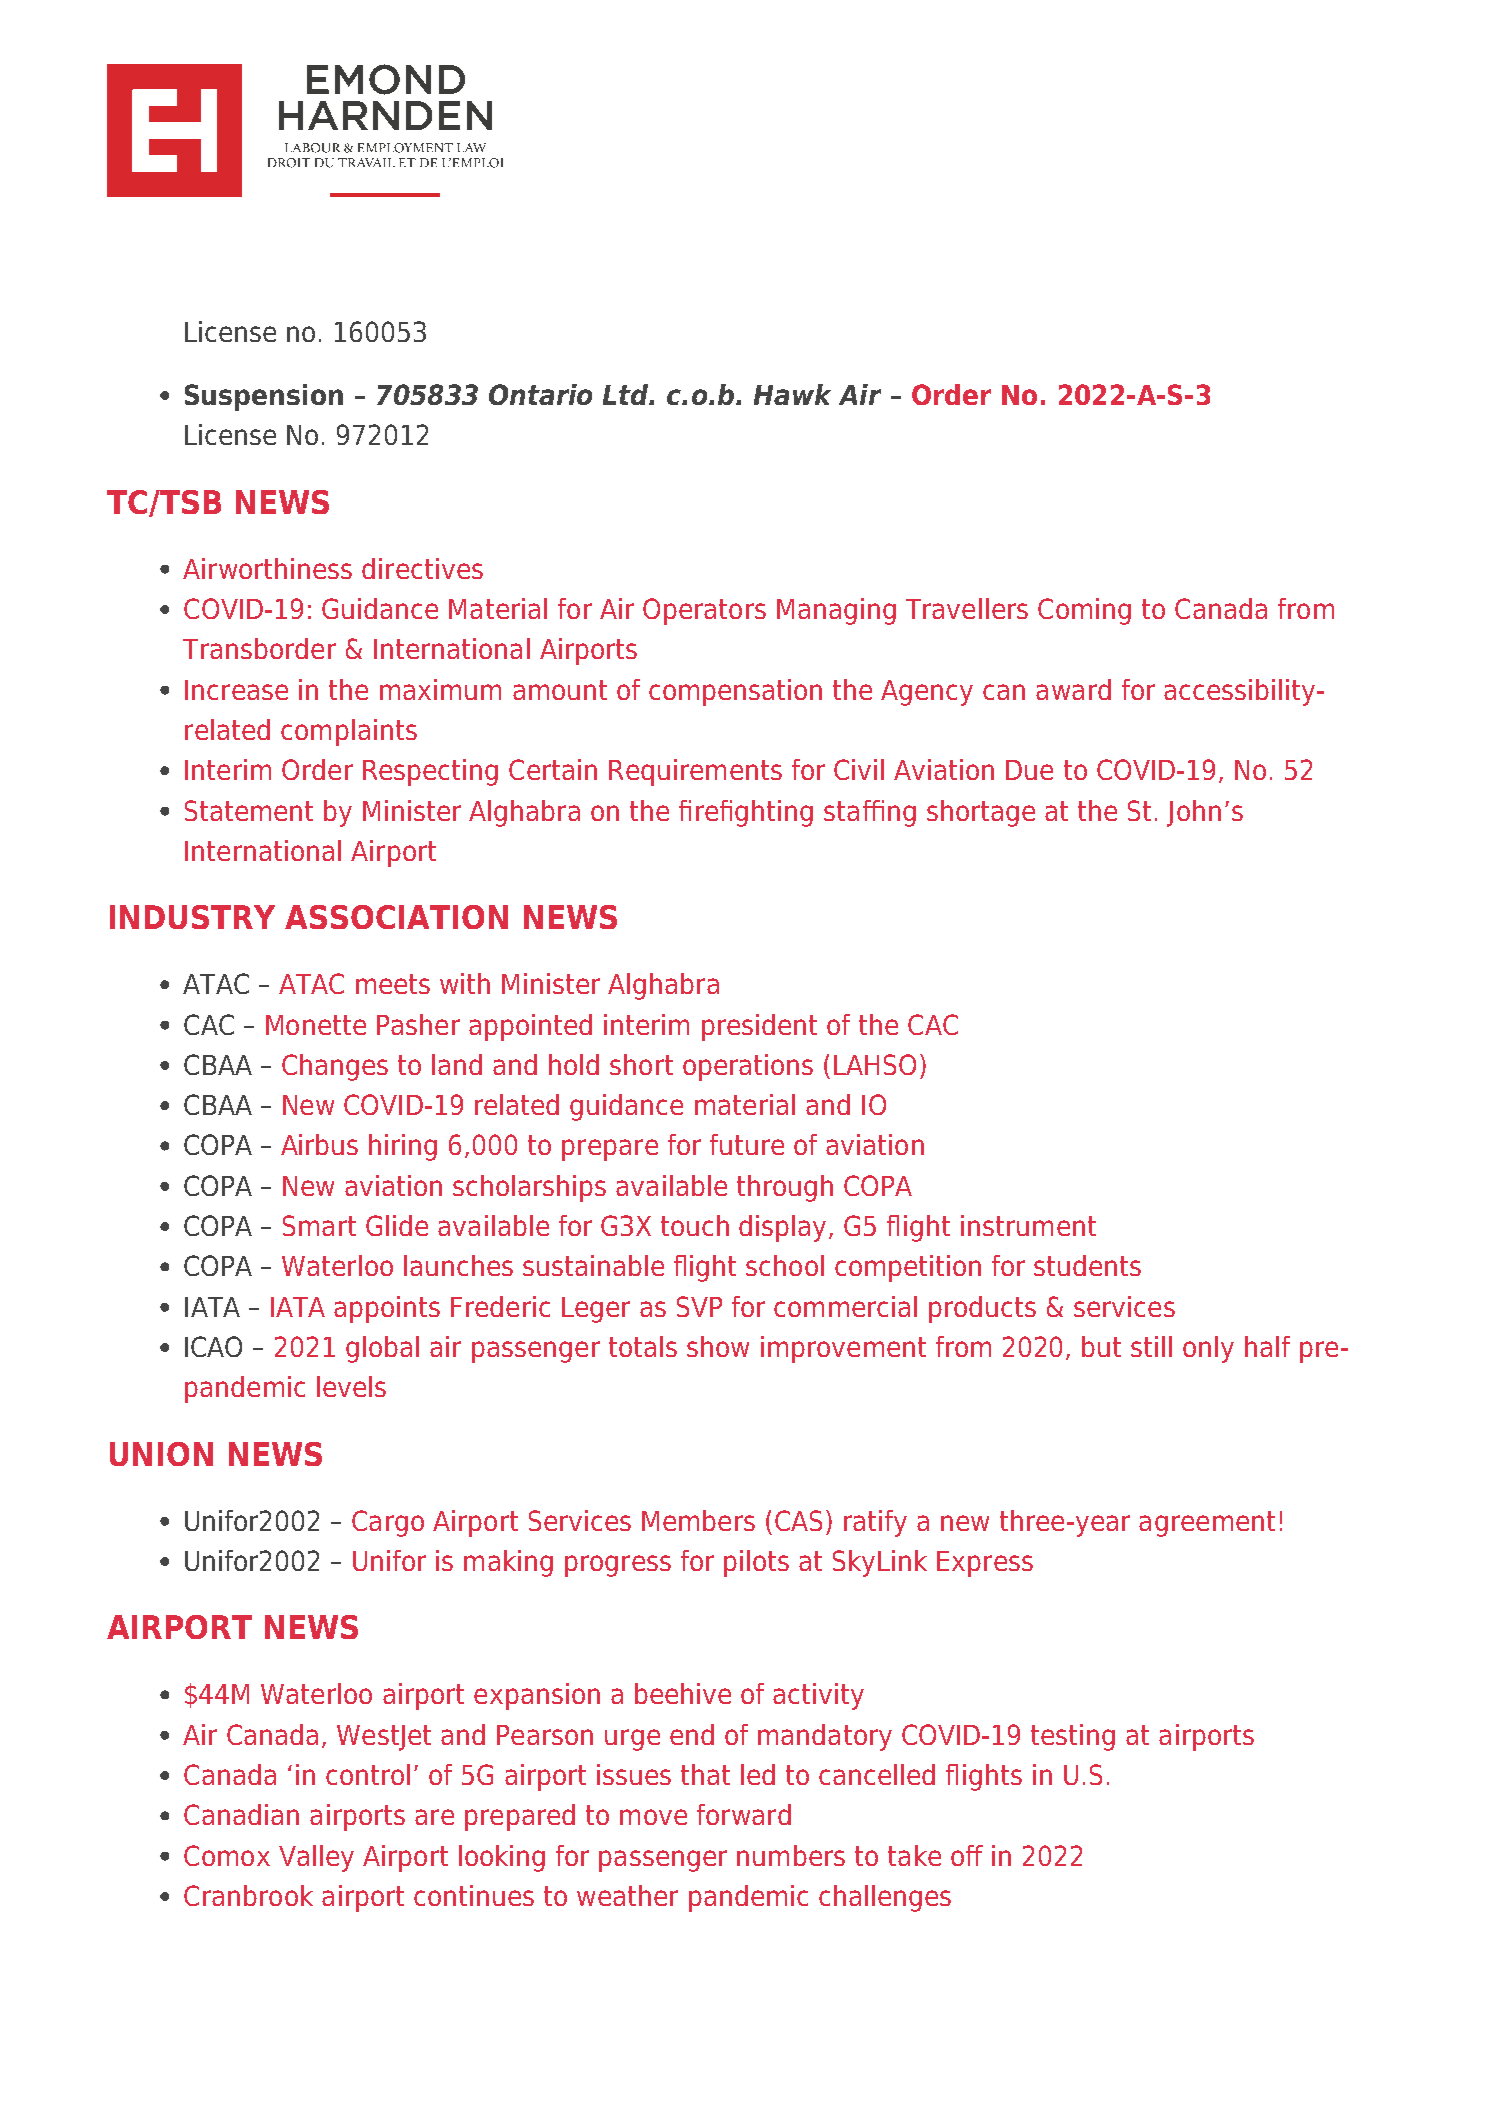 This document has height=2128, width=1505. Describe the element at coordinates (698, 1520) in the document. I see `Members` at that location.
